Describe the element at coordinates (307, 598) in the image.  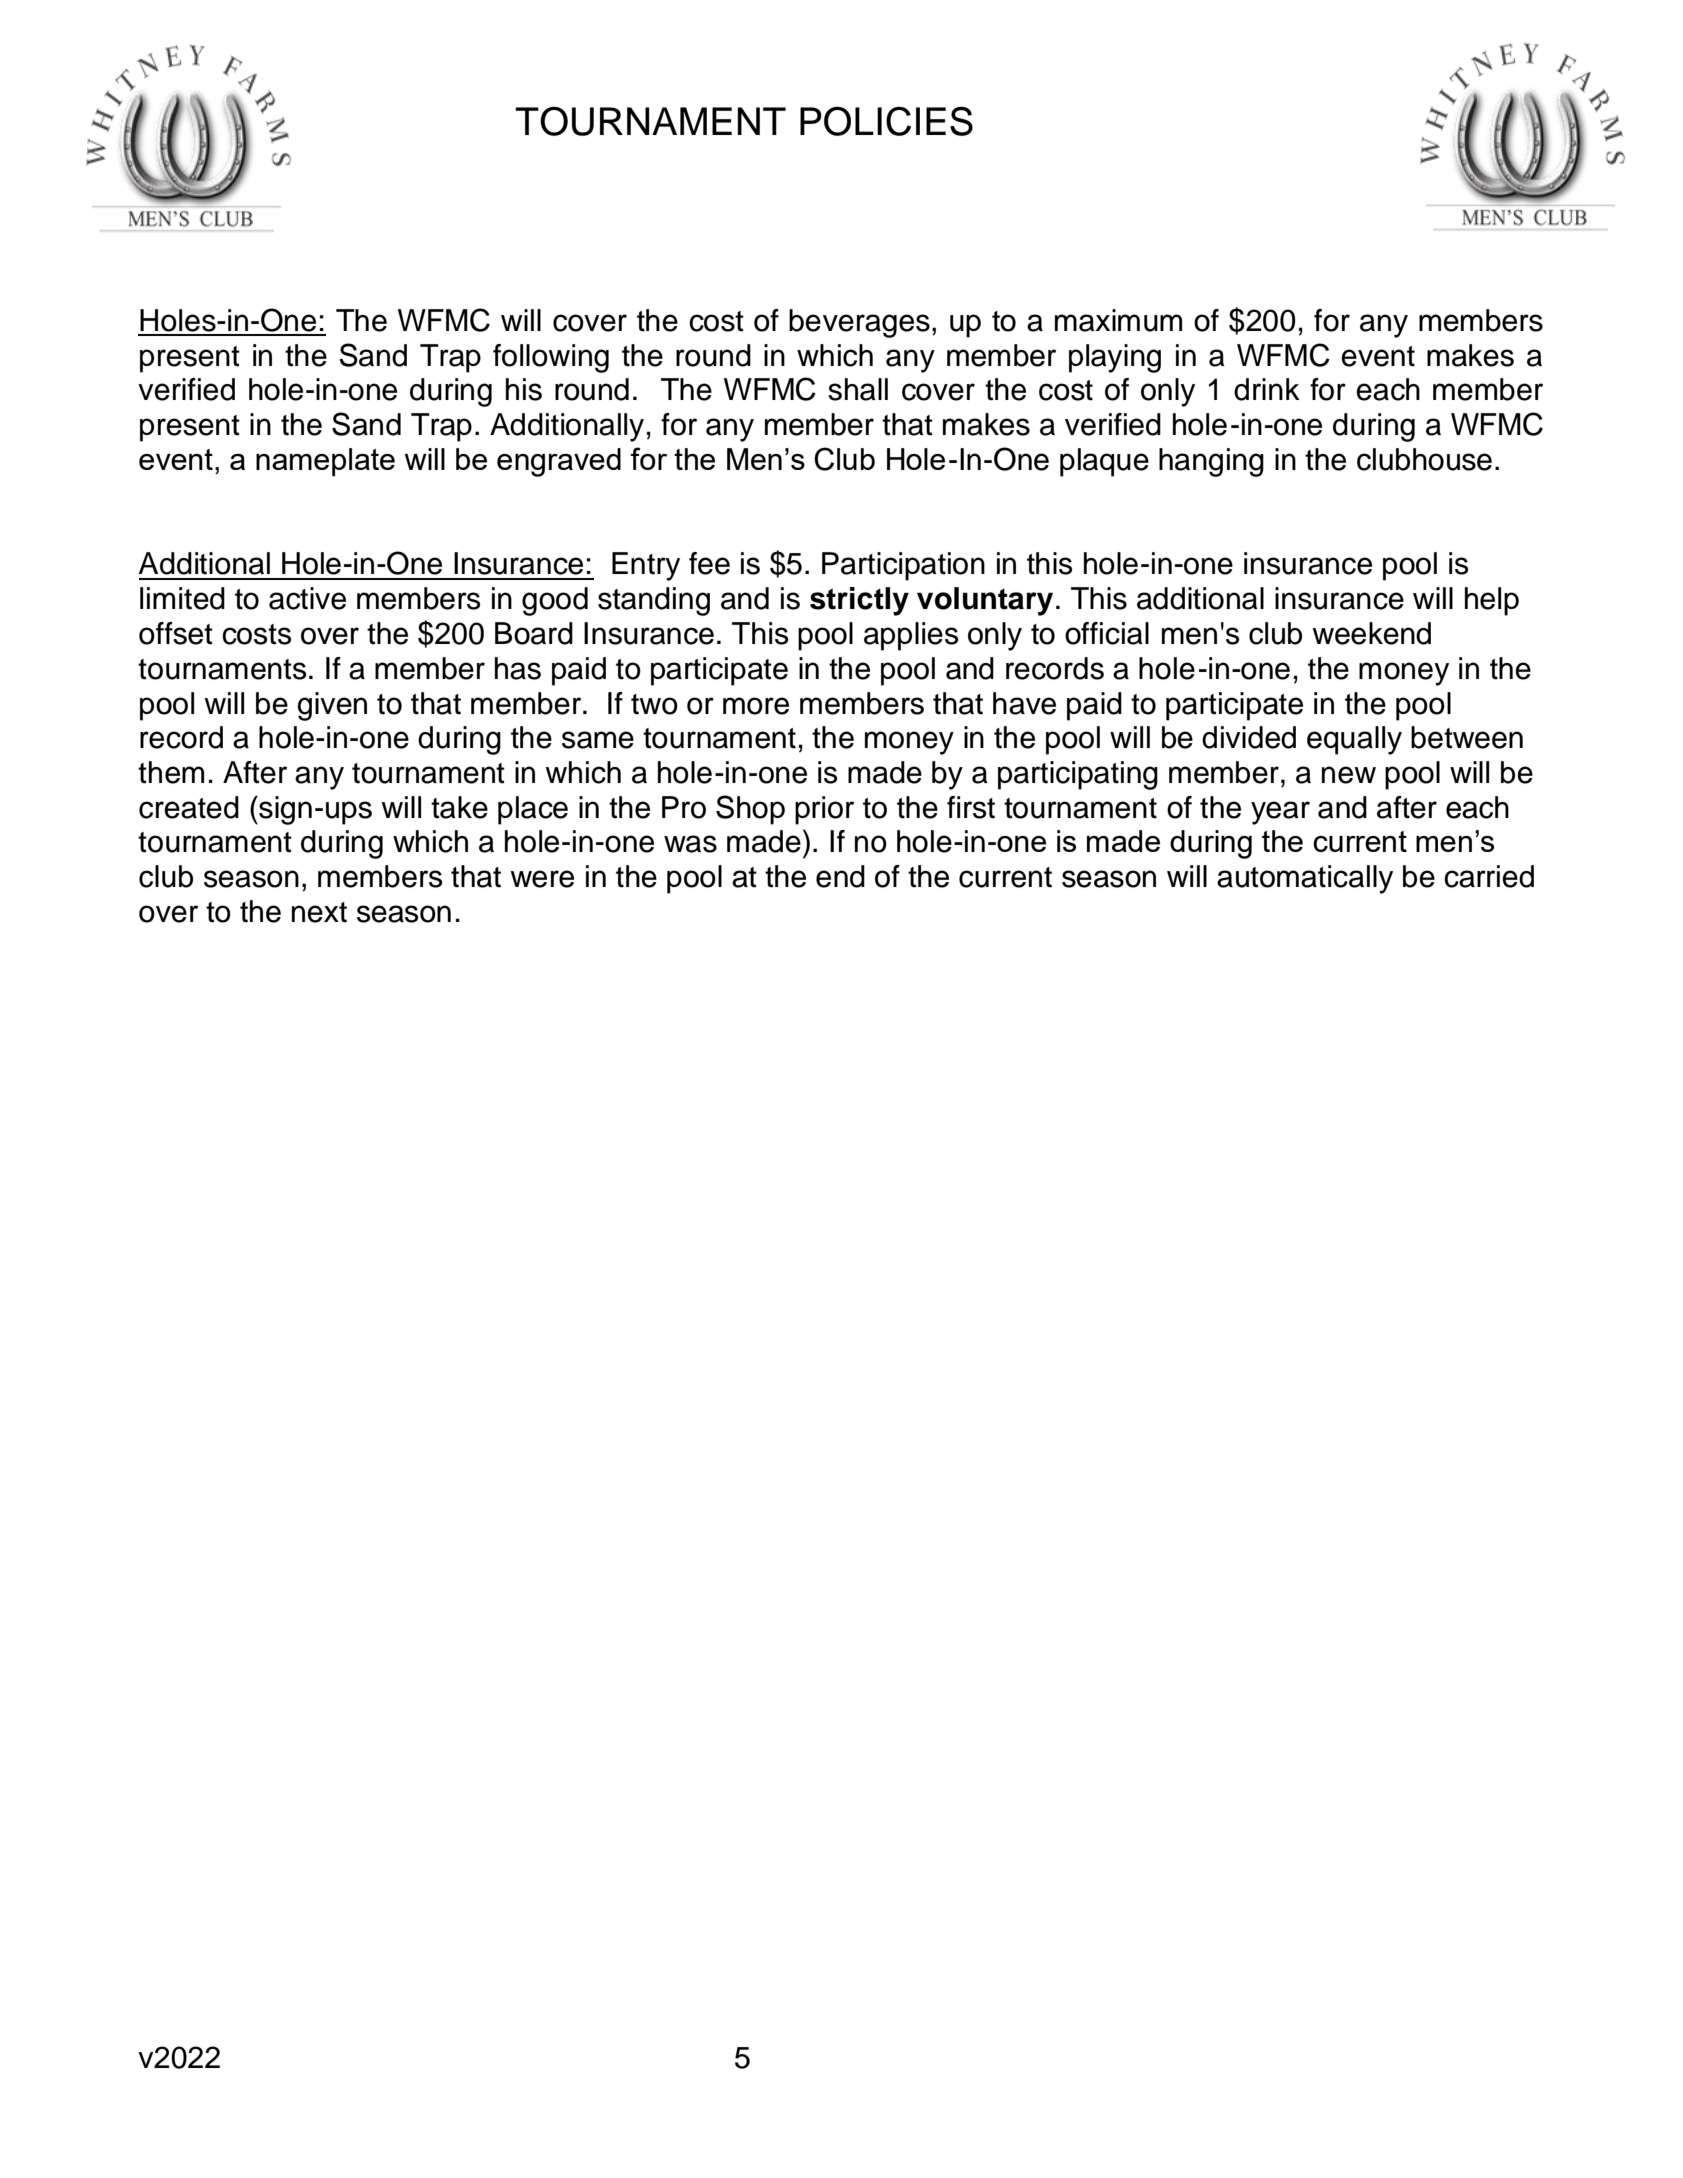
I see `active` at that location.
